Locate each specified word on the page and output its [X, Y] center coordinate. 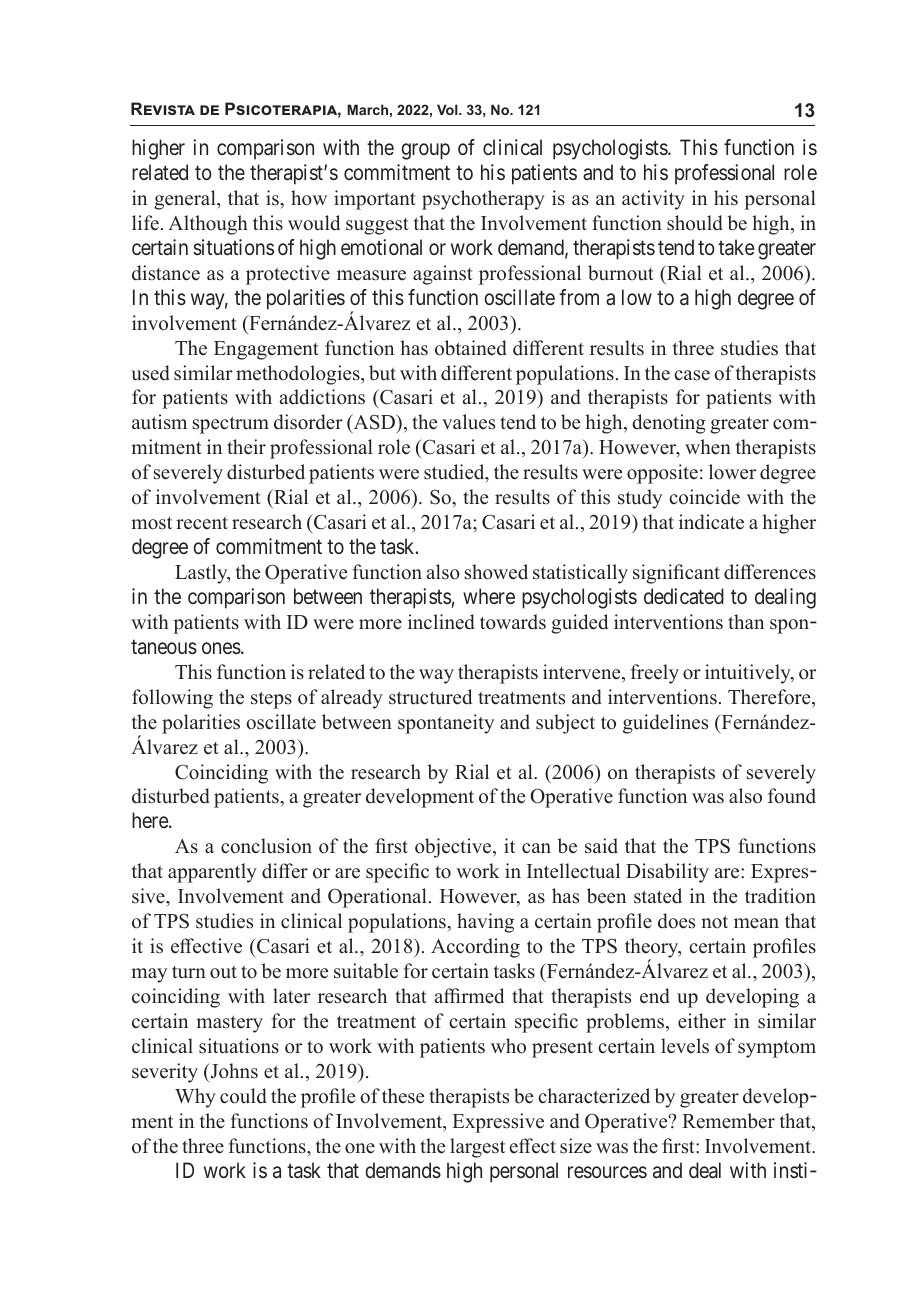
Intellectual [573, 871]
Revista [163, 108]
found [792, 796]
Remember [728, 1121]
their [246, 447]
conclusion [266, 846]
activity [653, 200]
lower [732, 472]
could [243, 1096]
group [425, 151]
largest [477, 1148]
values [468, 422]
